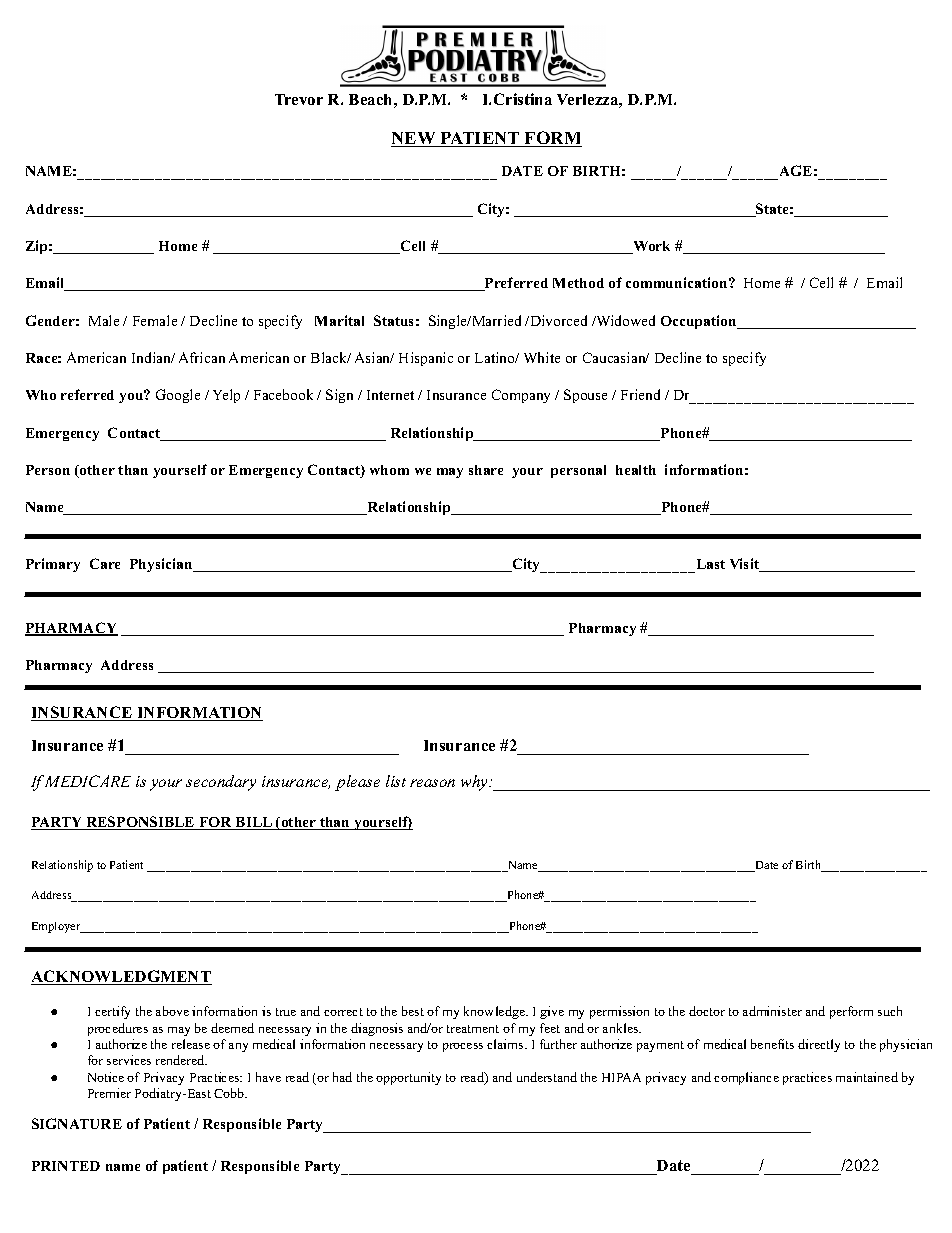 The image size is (952, 1233). I want to click on Trevor, so click(299, 99).
